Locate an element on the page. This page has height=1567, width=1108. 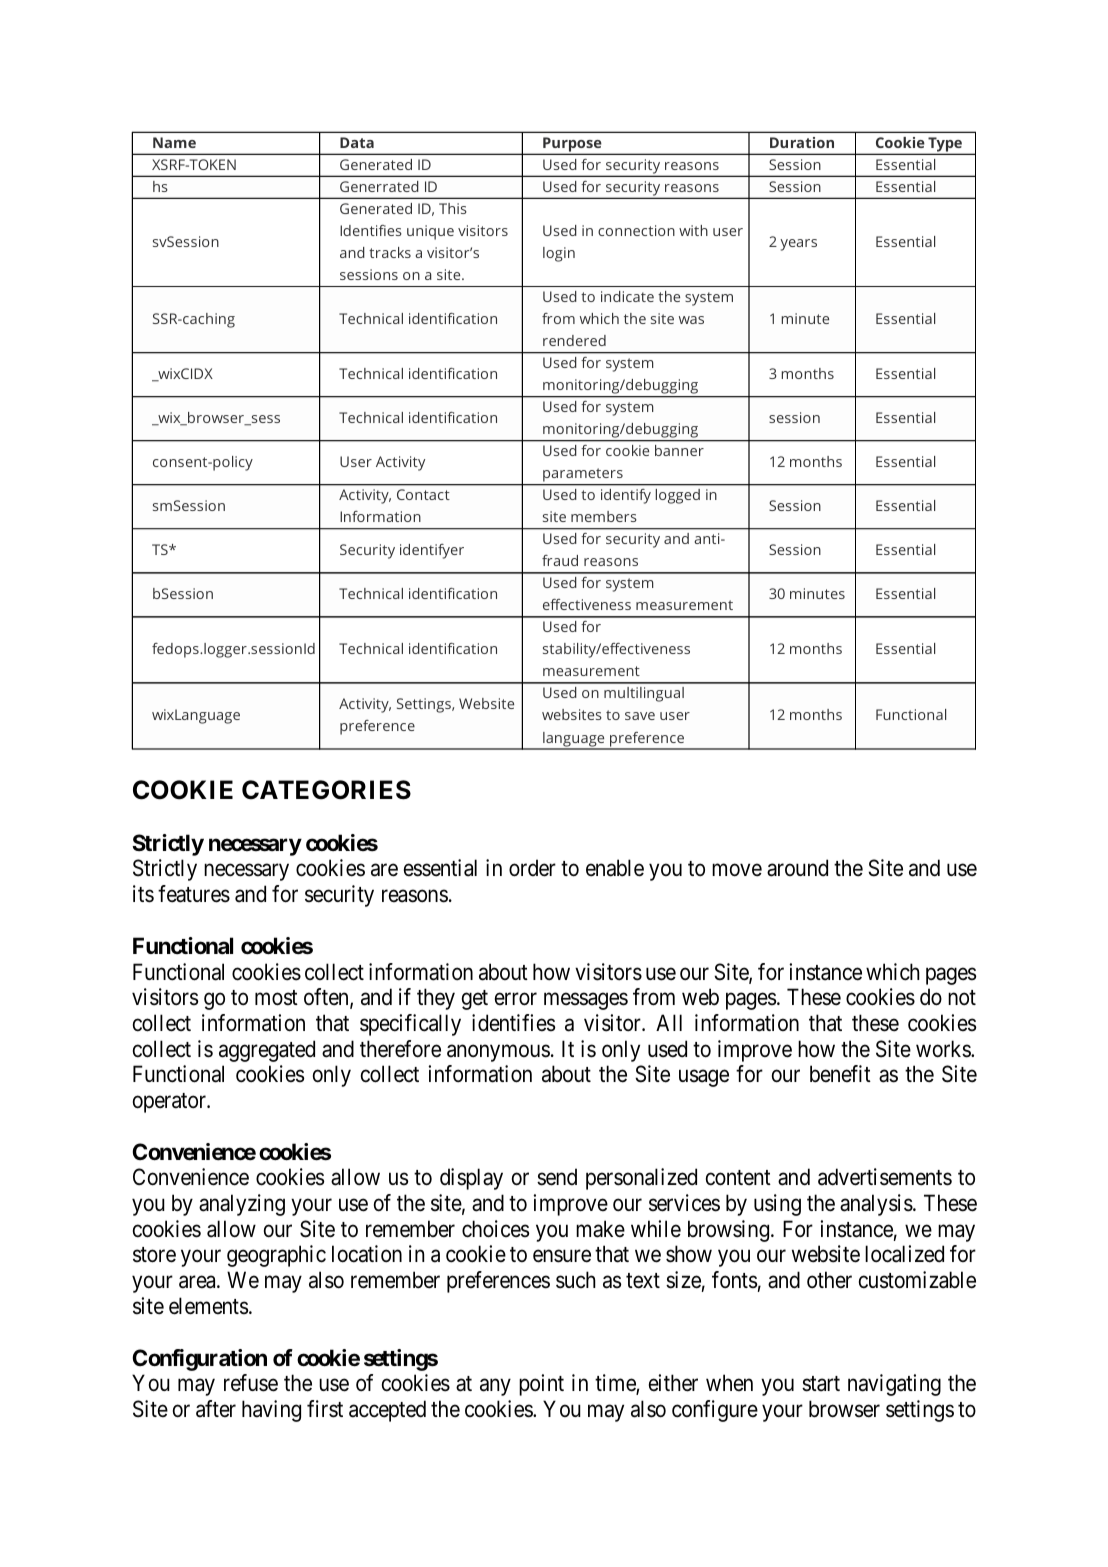
most is located at coordinates (276, 998).
